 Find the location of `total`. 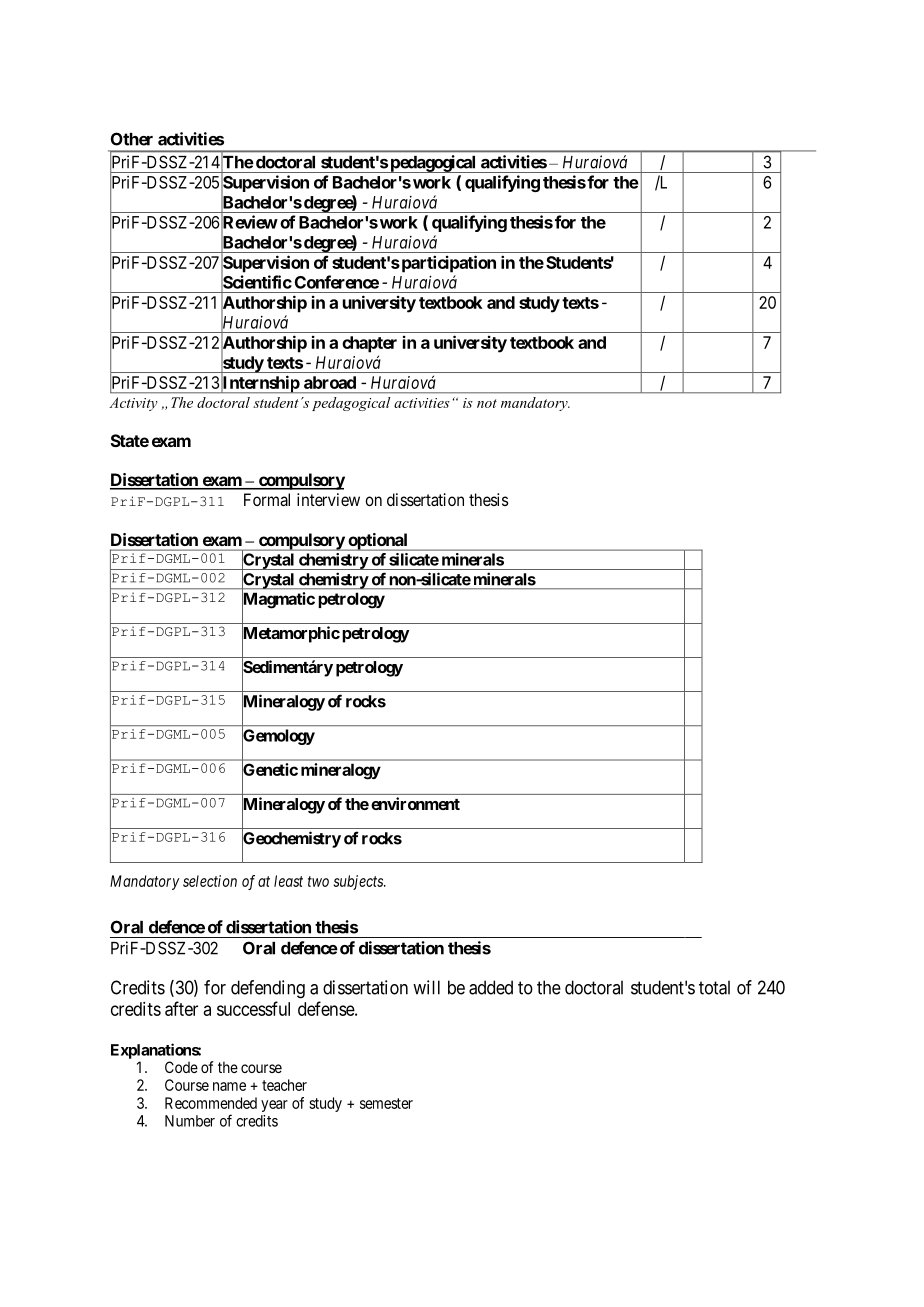

total is located at coordinates (714, 987).
